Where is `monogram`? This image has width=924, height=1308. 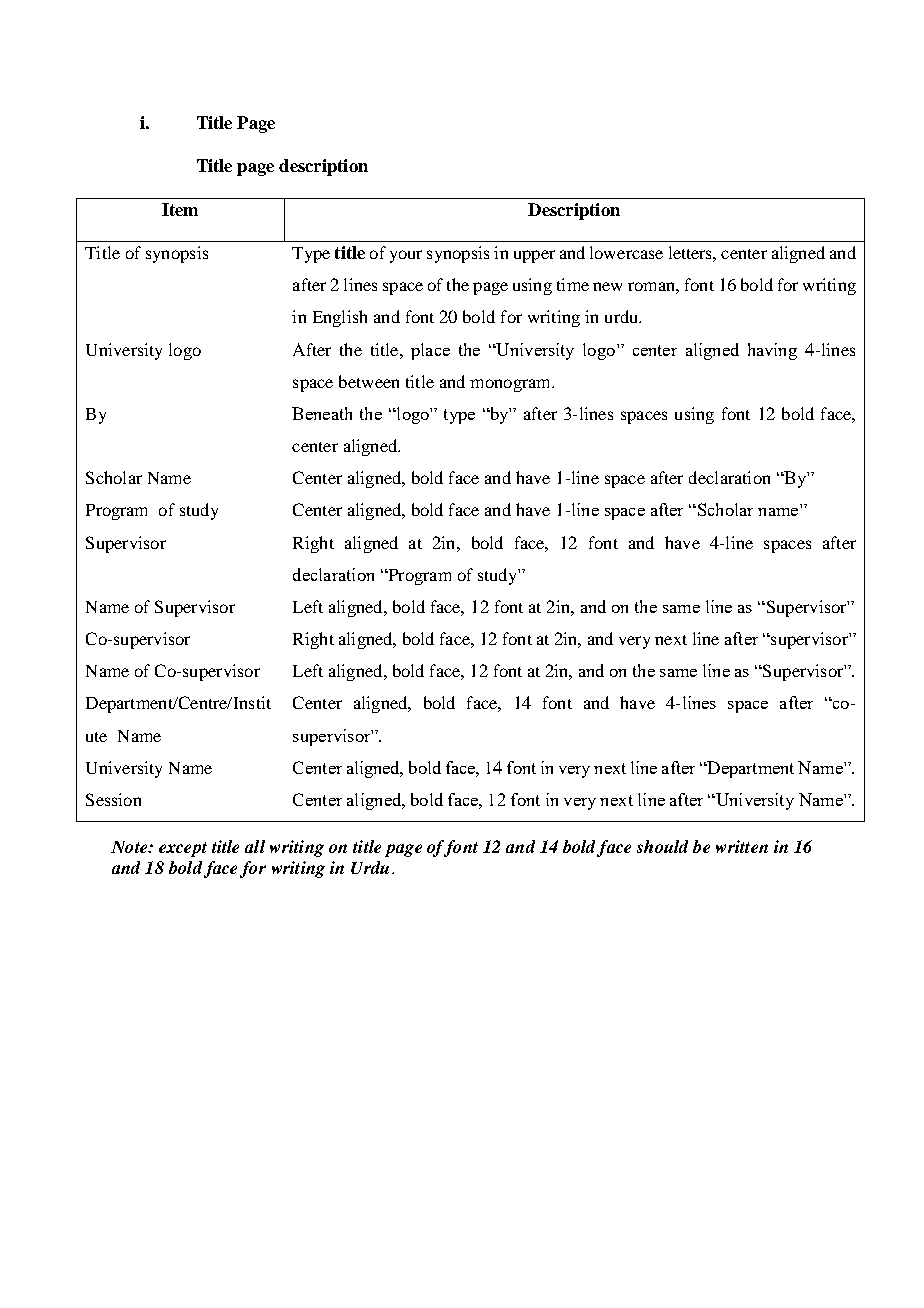
monogram is located at coordinates (511, 385).
